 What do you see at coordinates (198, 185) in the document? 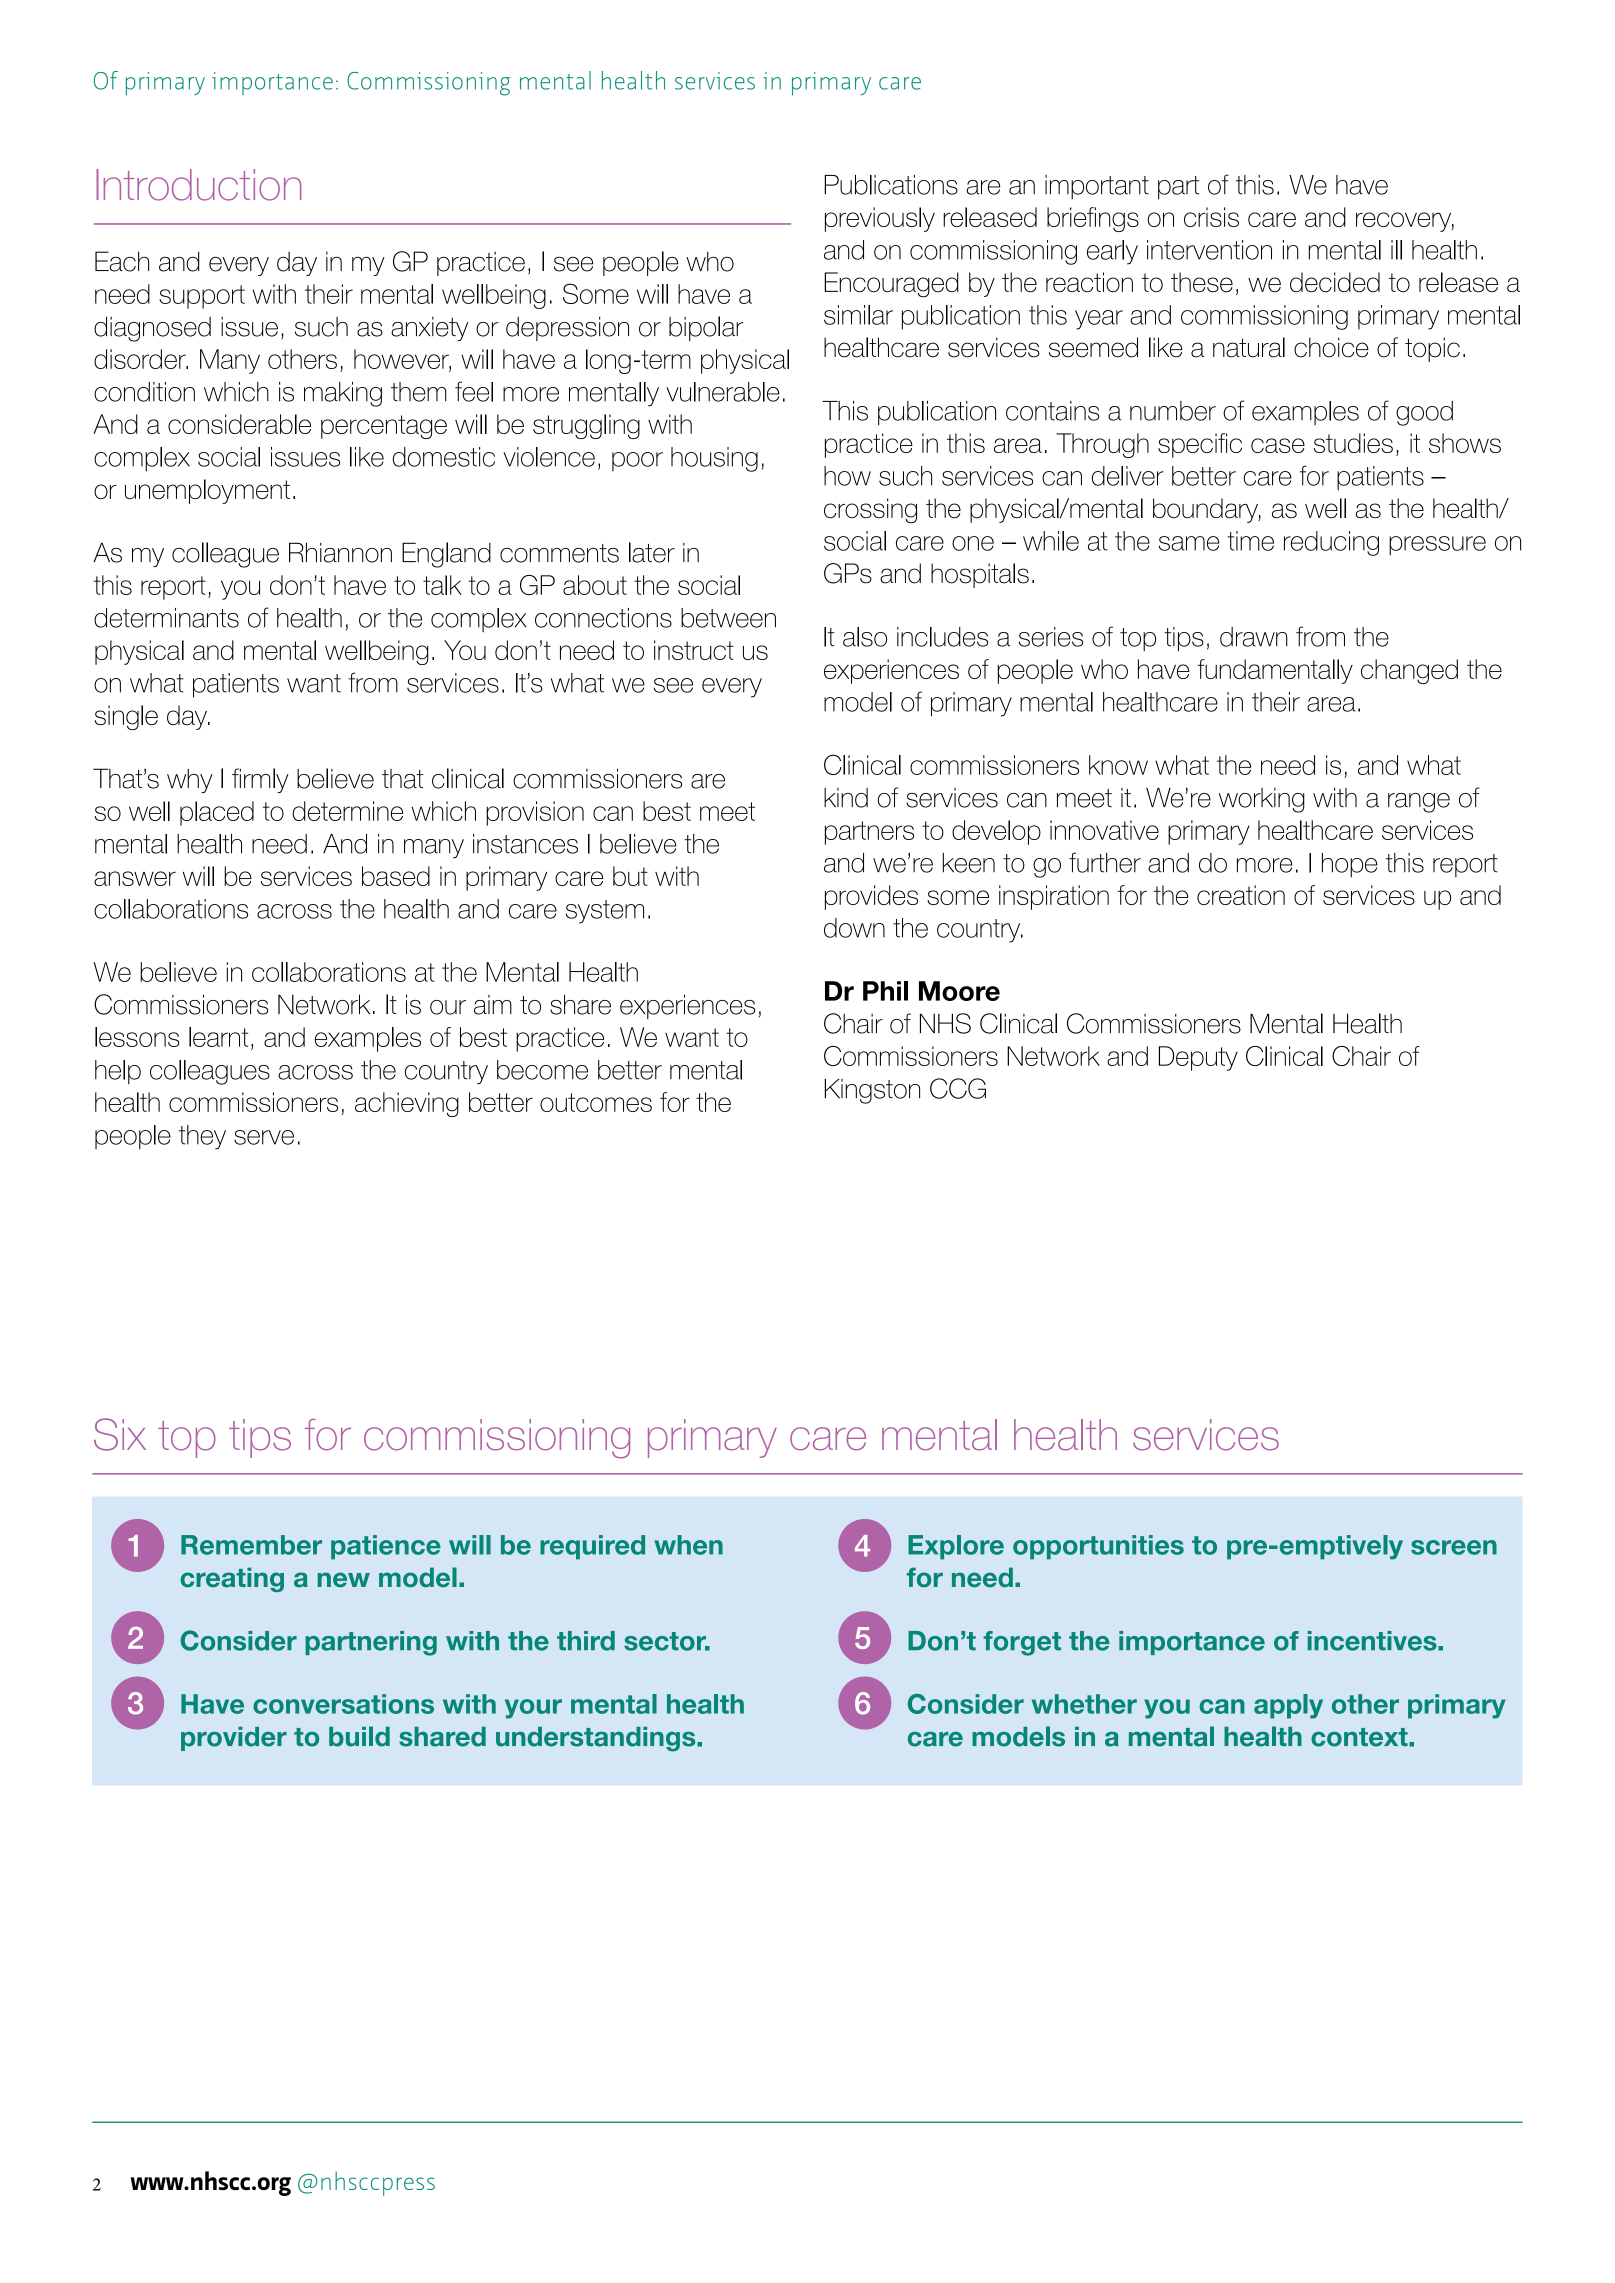
I see `Introduction` at bounding box center [198, 185].
